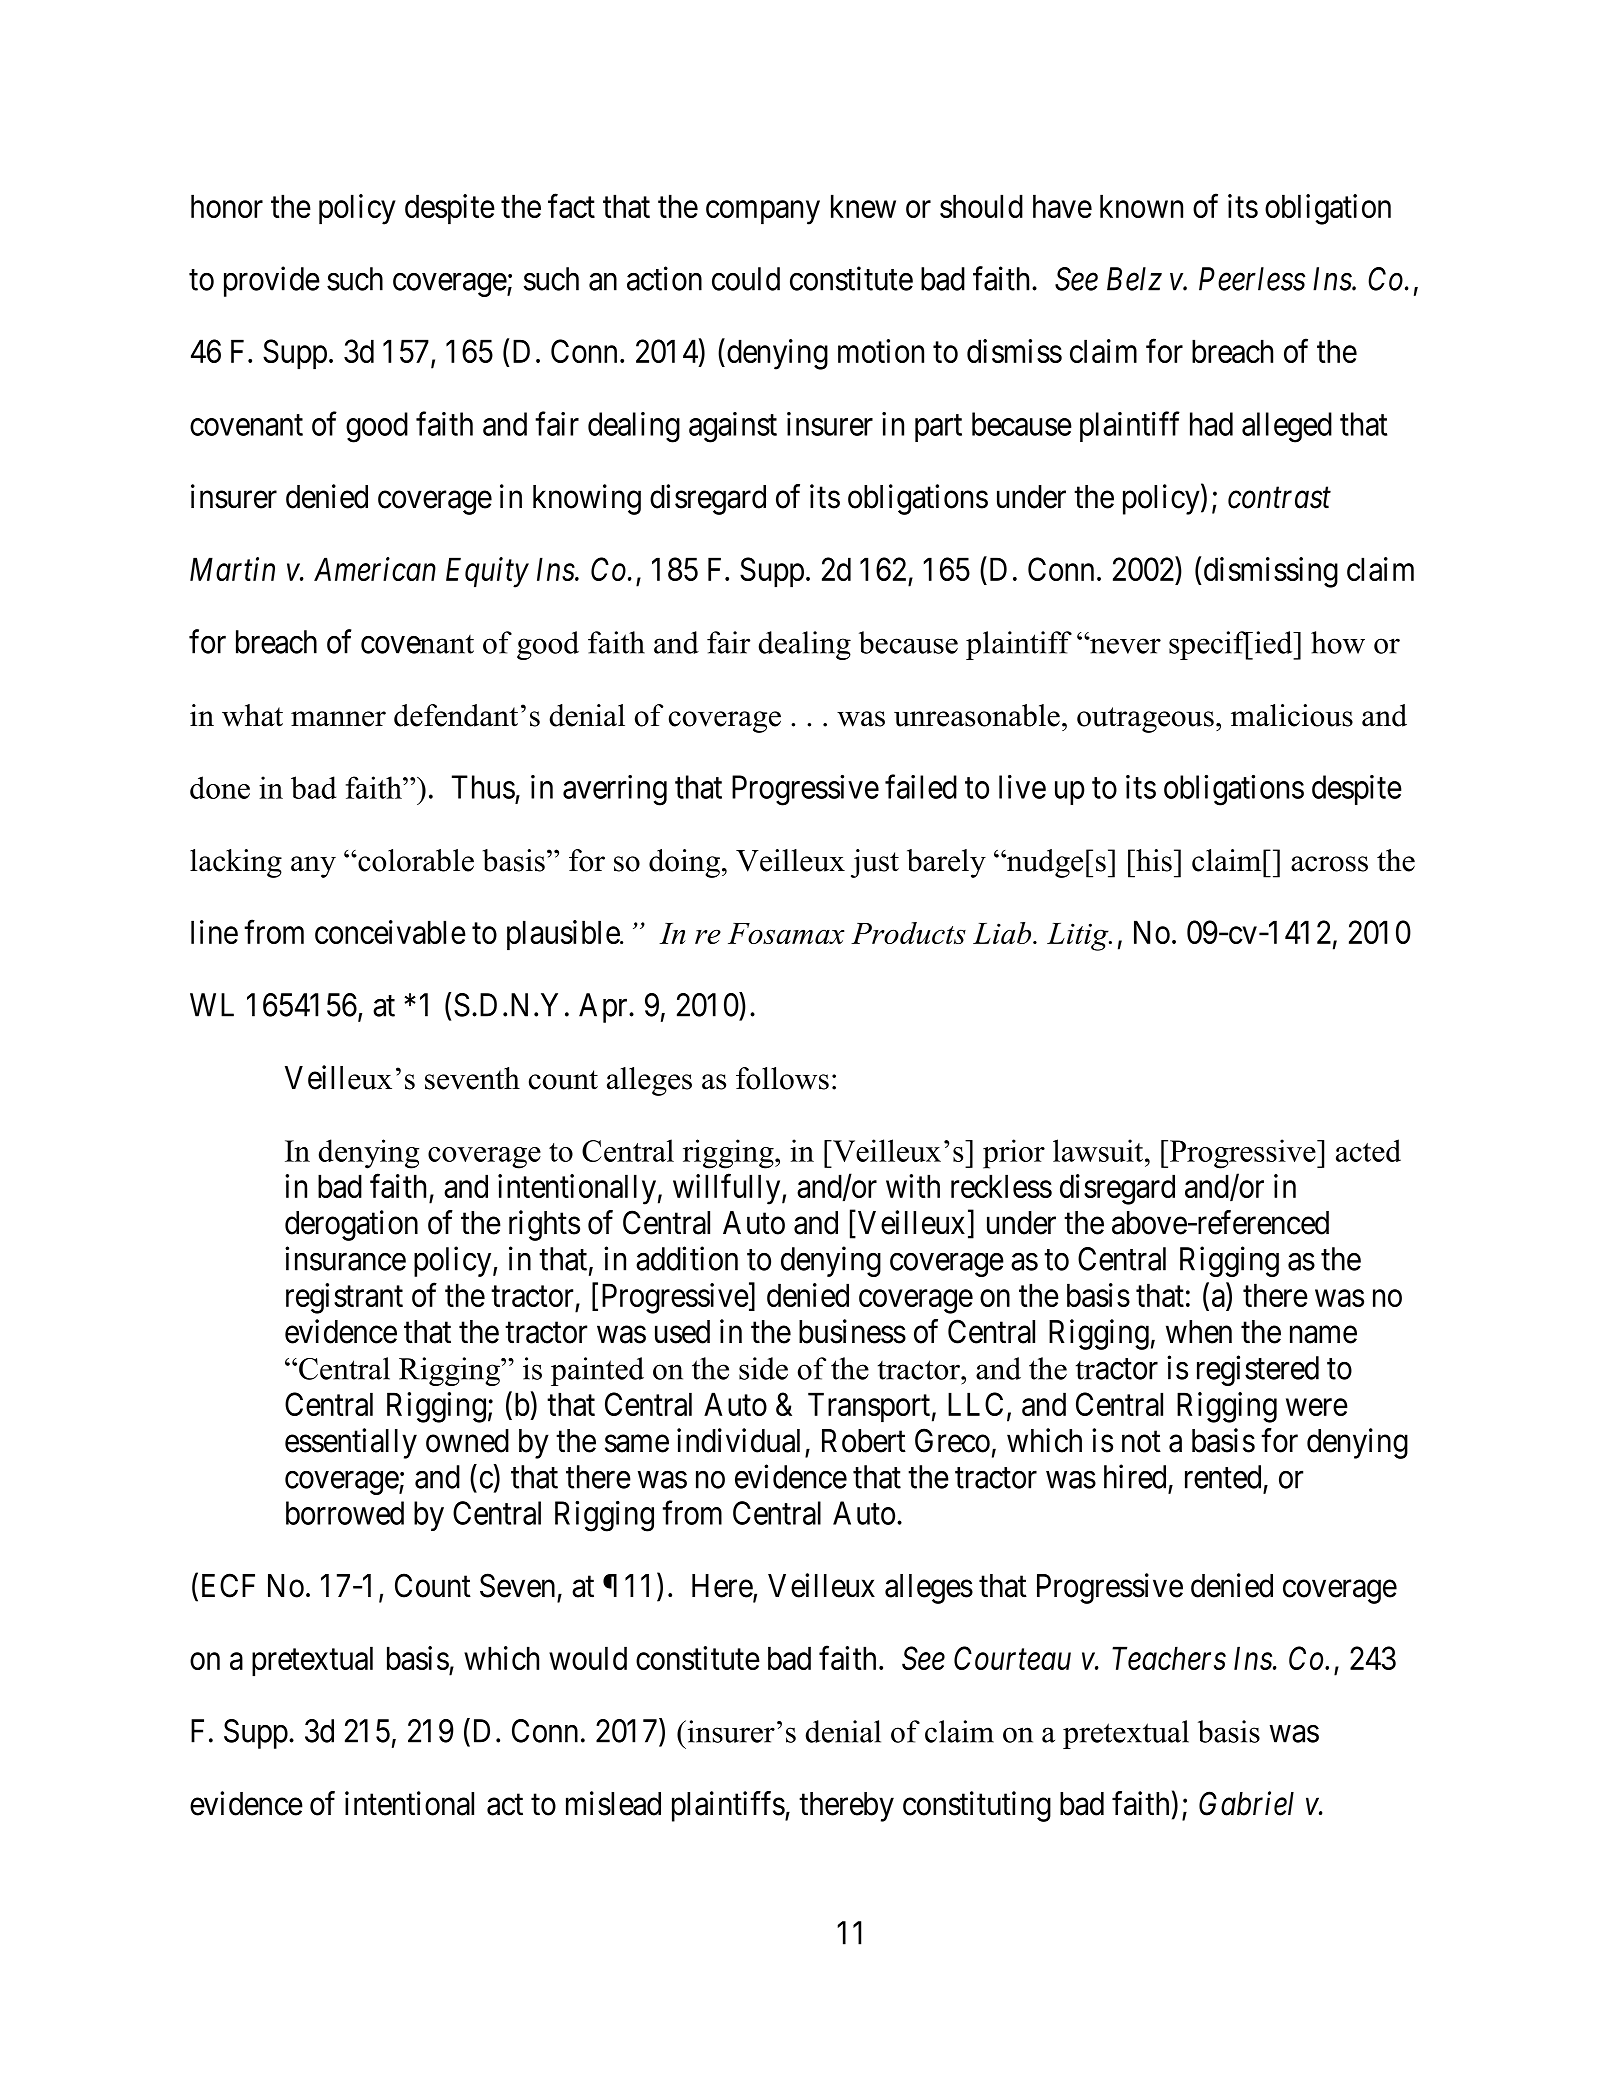  I want to click on conceivable, so click(390, 932).
